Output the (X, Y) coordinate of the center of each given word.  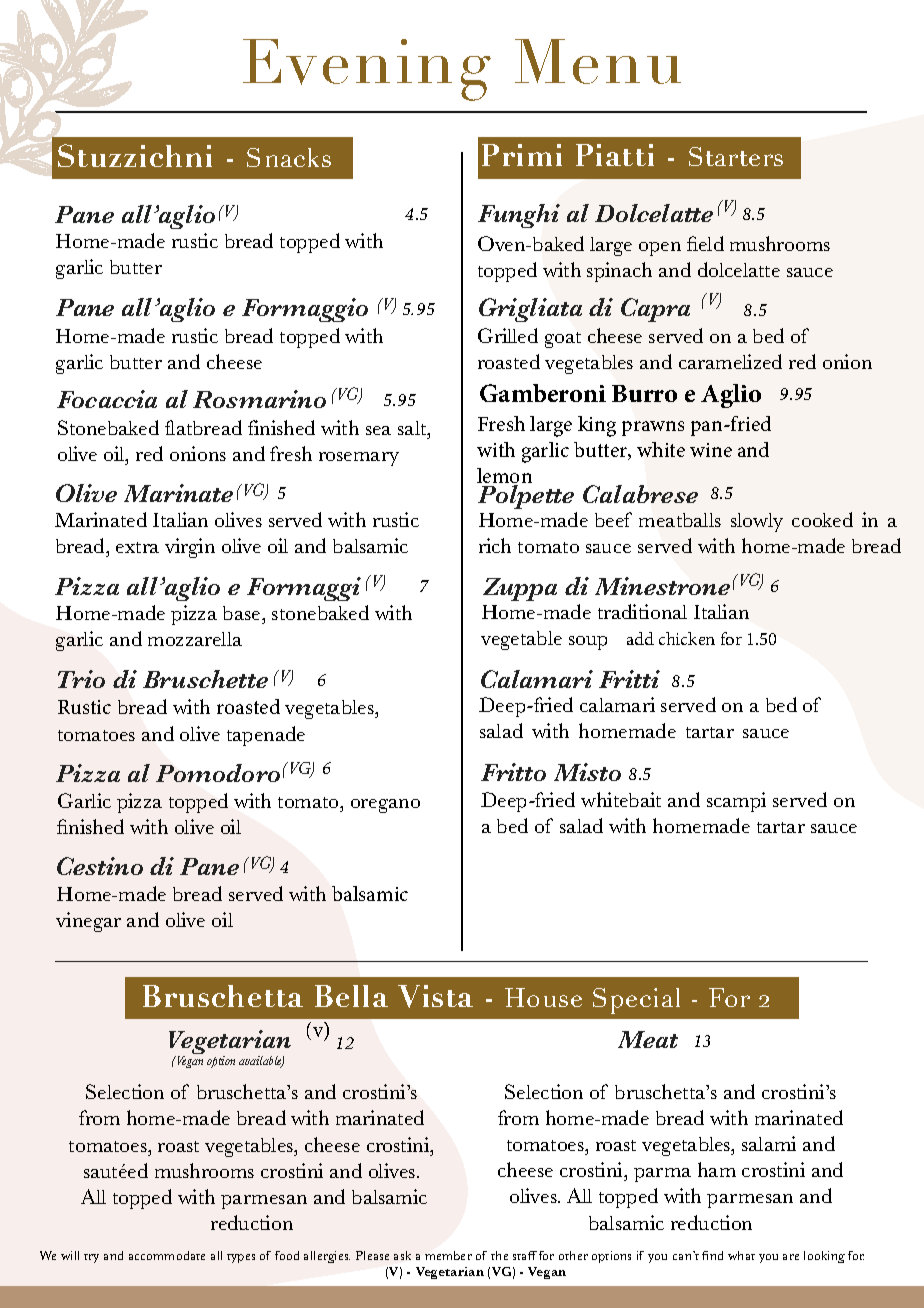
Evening (367, 70)
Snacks (289, 157)
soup (588, 643)
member (448, 1255)
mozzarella (195, 639)
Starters (736, 156)
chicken (687, 638)
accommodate (167, 1255)
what (741, 1255)
